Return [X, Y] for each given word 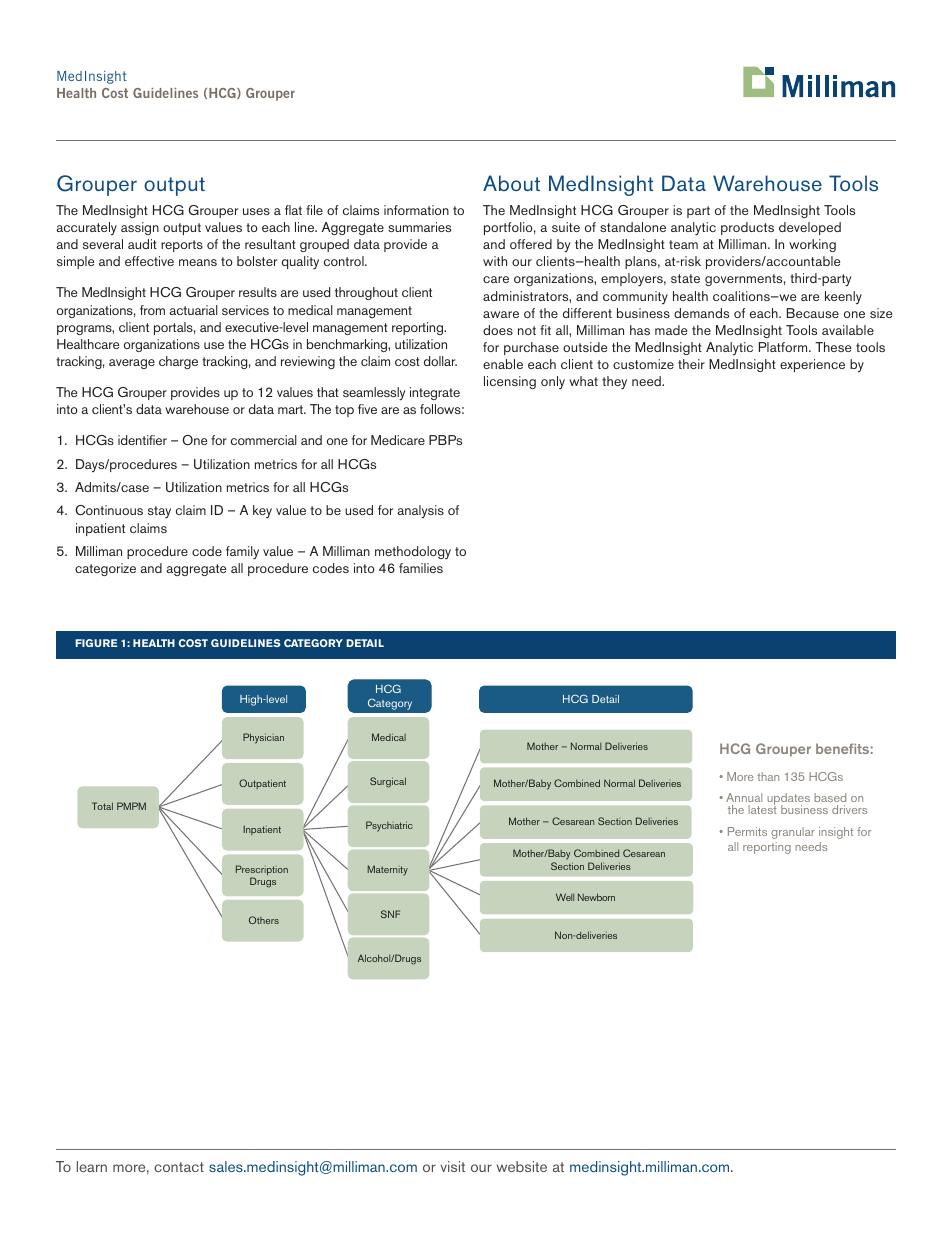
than [768, 776]
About [511, 183]
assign [140, 228]
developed [810, 228]
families [421, 568]
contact [179, 1167]
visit [453, 1166]
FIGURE [96, 643]
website [521, 1166]
